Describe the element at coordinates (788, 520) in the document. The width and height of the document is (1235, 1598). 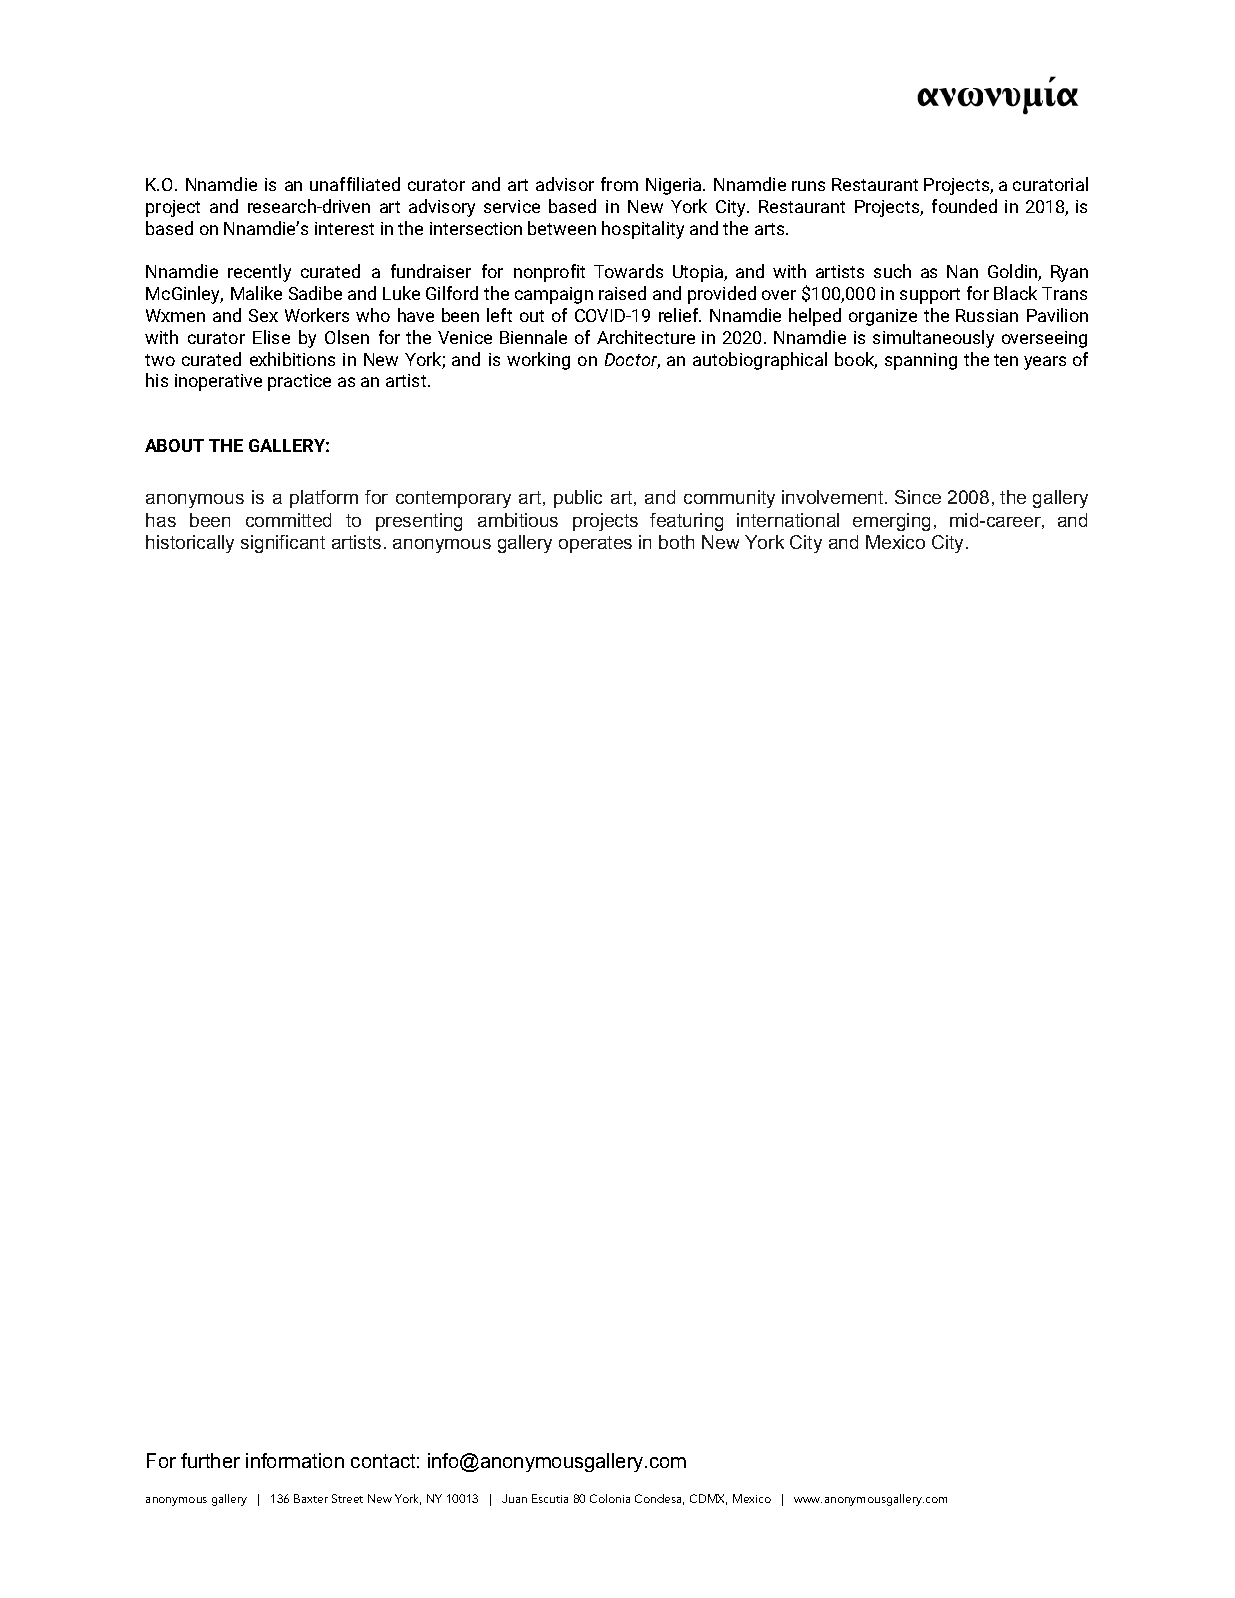
I see `international` at that location.
